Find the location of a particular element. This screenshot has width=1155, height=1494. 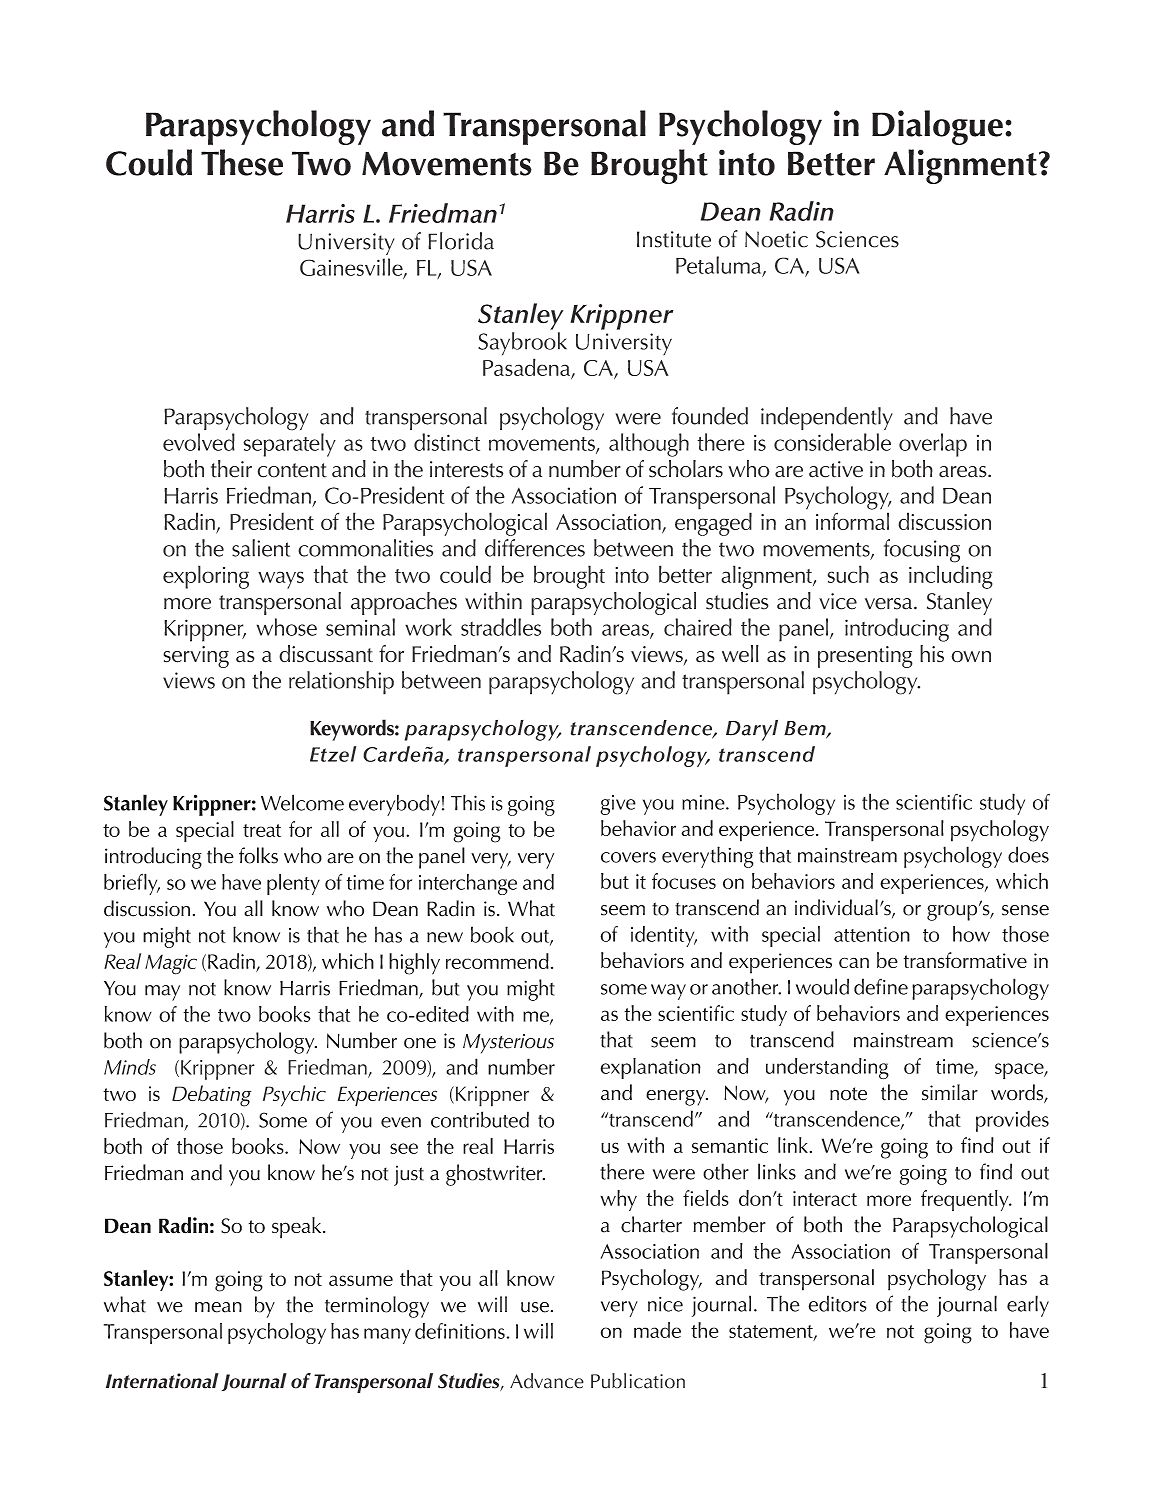

straddles is located at coordinates (501, 627).
